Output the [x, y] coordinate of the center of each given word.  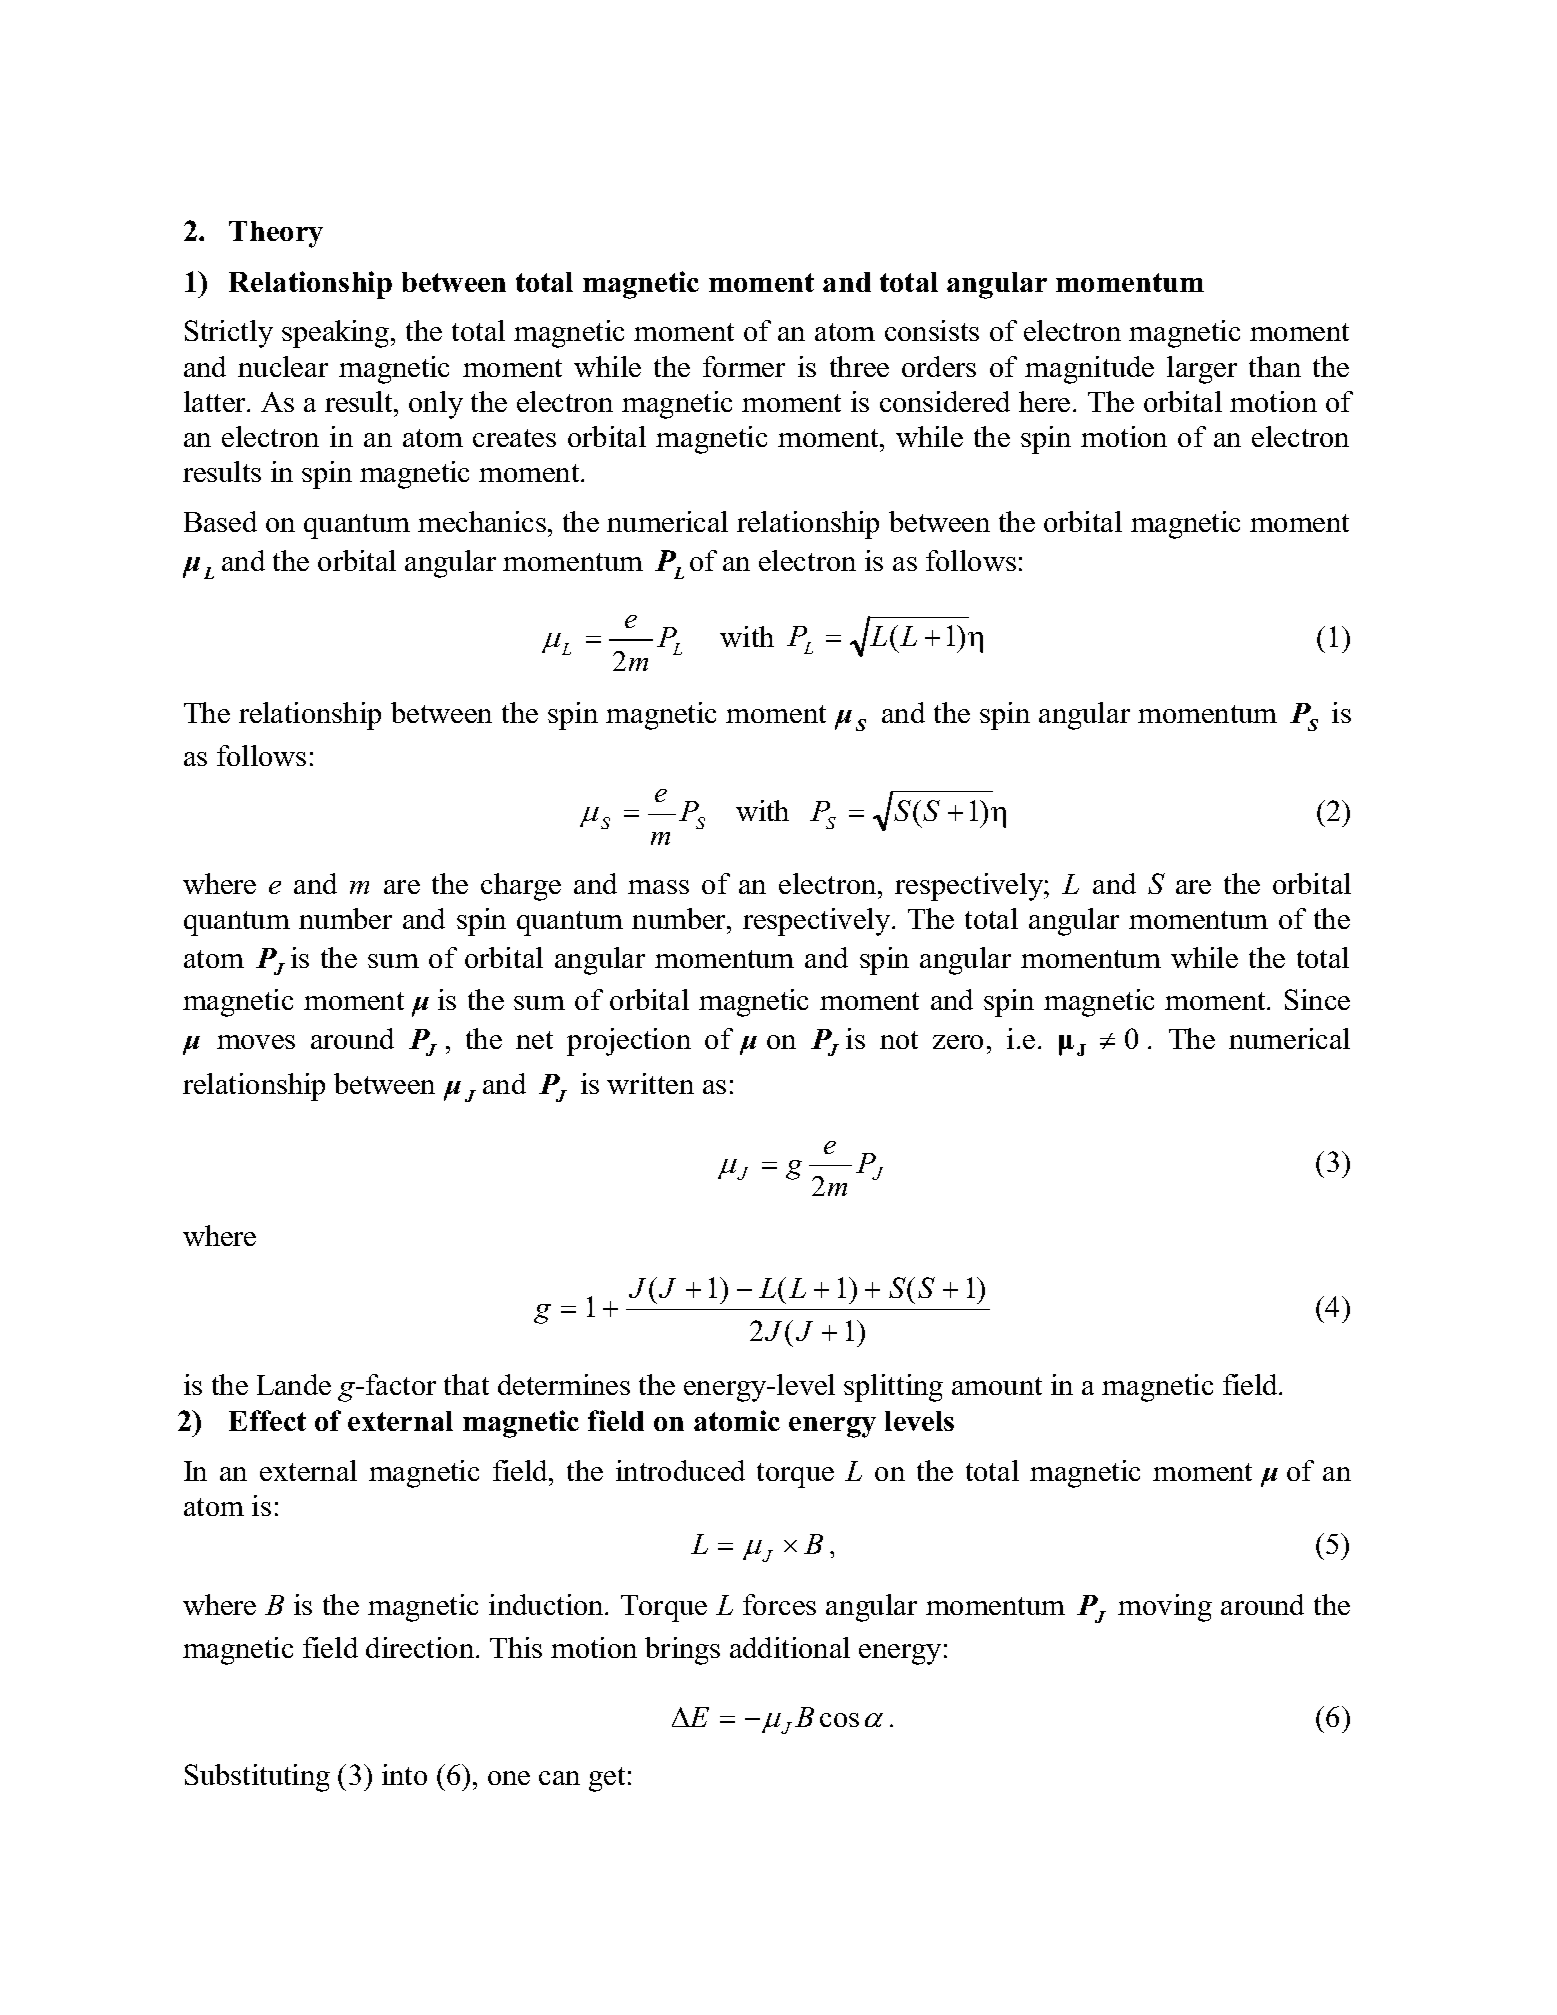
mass [658, 887]
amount [997, 1386]
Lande [294, 1384]
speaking [337, 334]
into [404, 1774]
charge [521, 887]
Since [1317, 999]
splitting [893, 1388]
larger [1202, 370]
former [744, 366]
